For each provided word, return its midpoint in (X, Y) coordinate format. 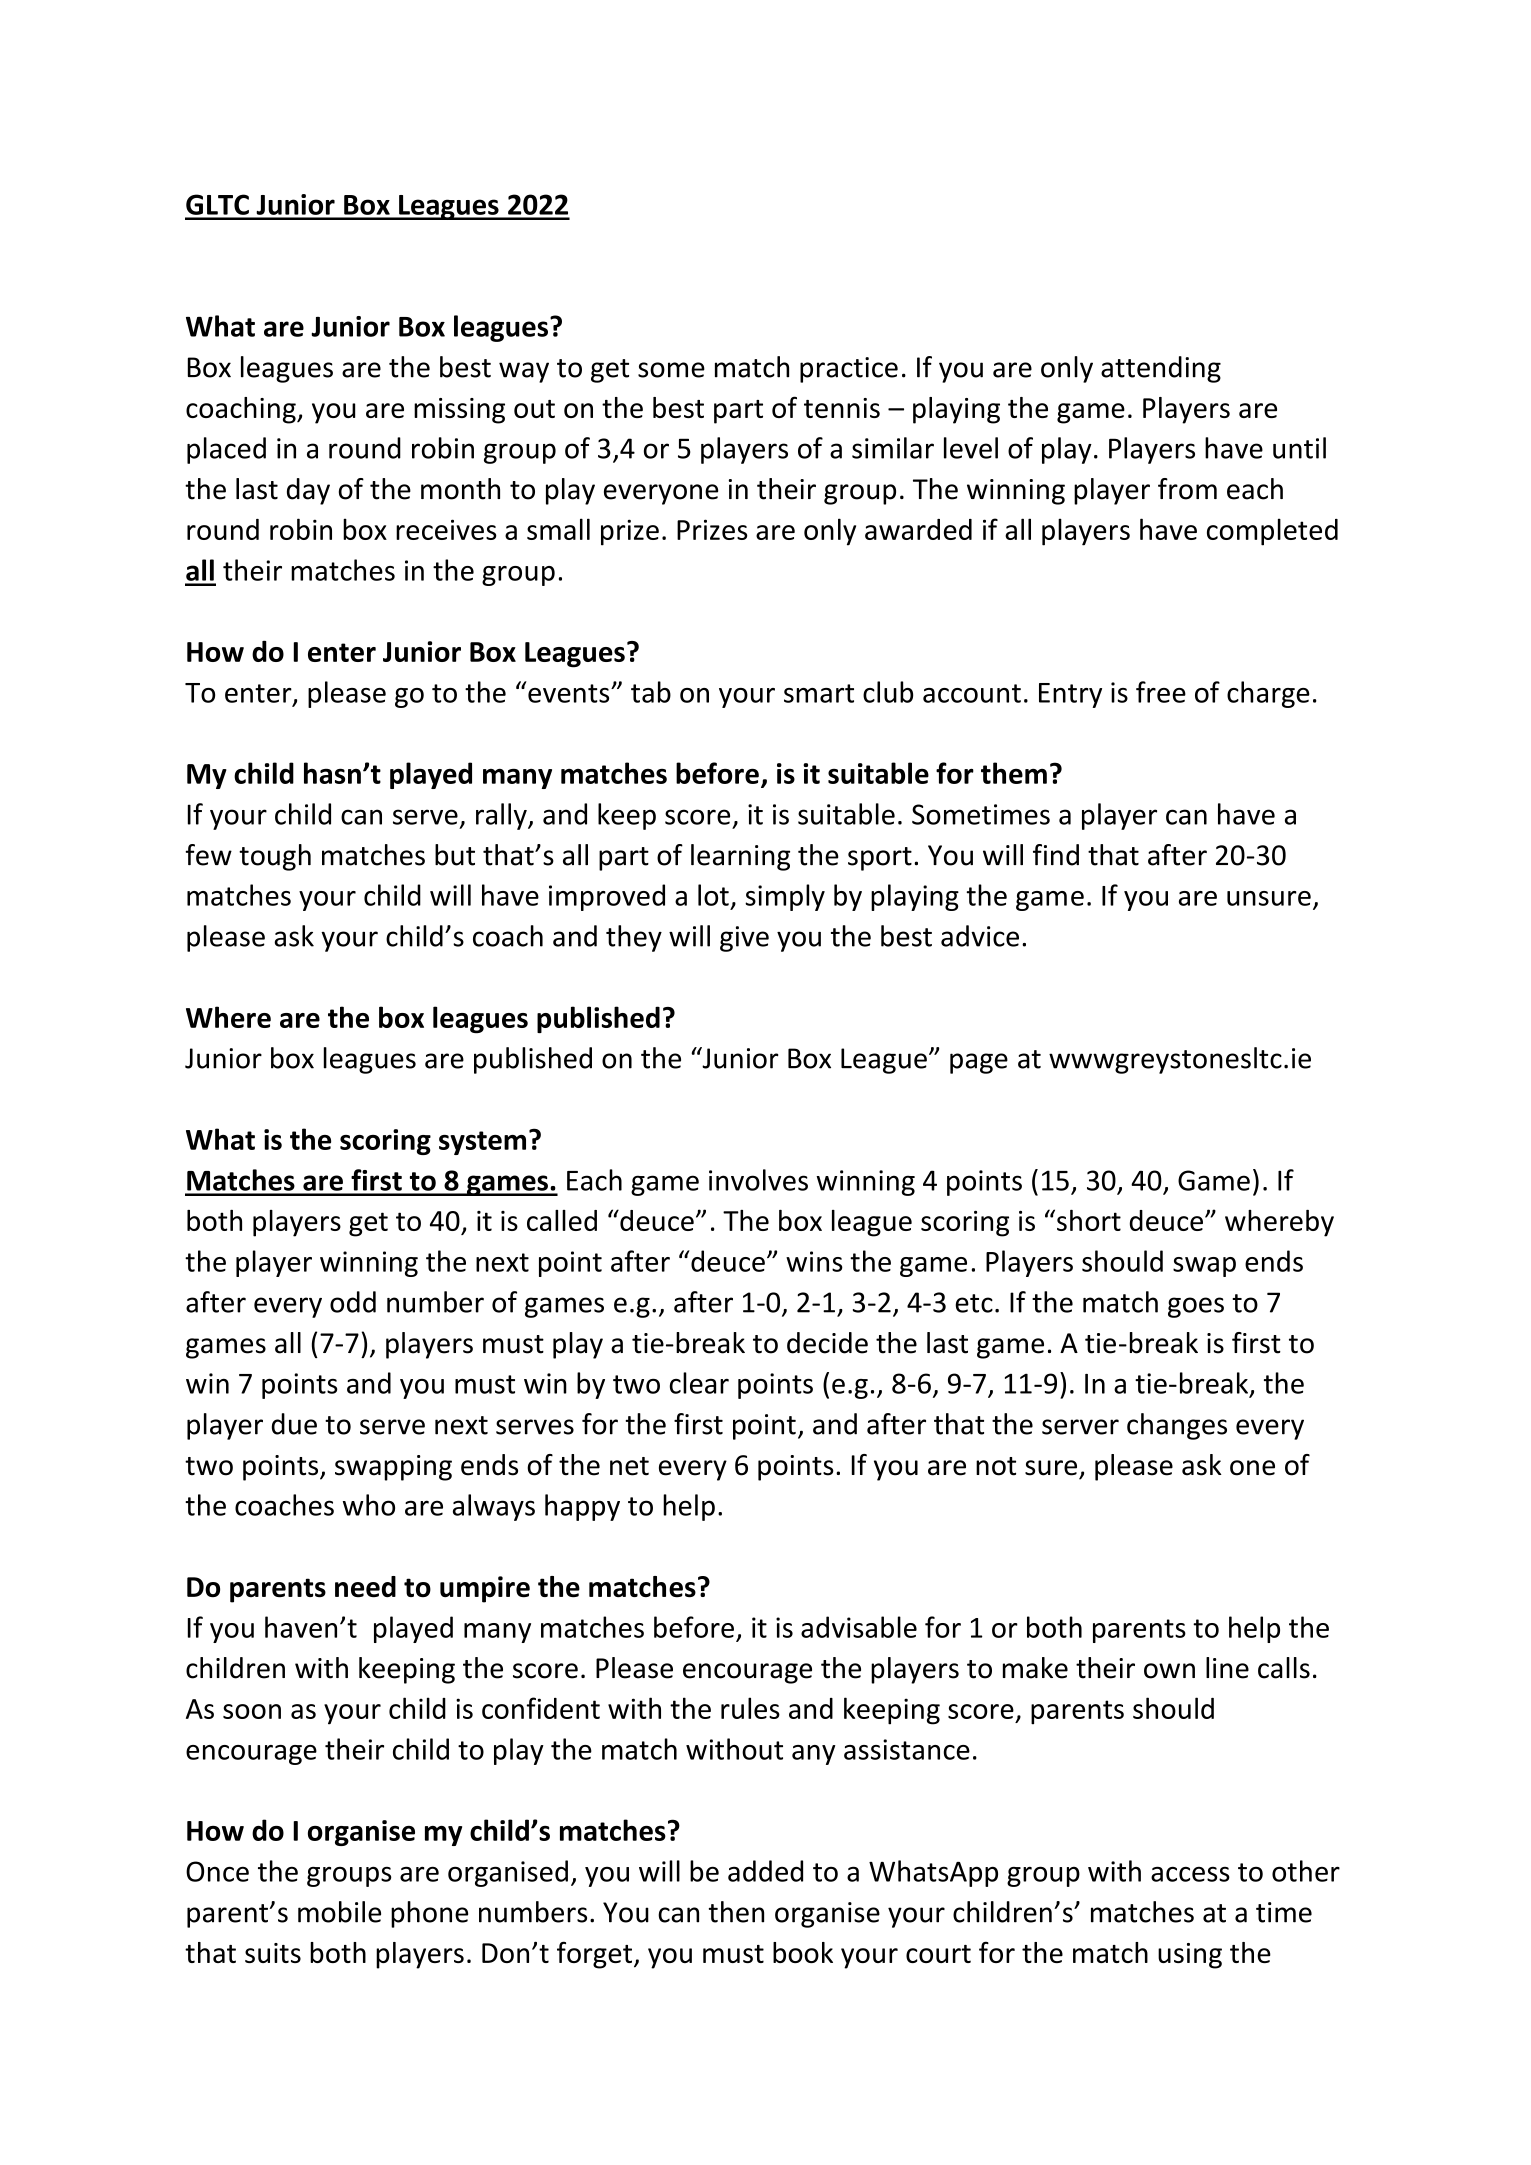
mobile (339, 1912)
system (482, 1143)
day (308, 491)
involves (758, 1180)
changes (1177, 1426)
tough (275, 857)
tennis (842, 408)
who (369, 1505)
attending (1161, 369)
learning (740, 857)
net (629, 1466)
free (1161, 692)
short (1089, 1220)
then (736, 1912)
